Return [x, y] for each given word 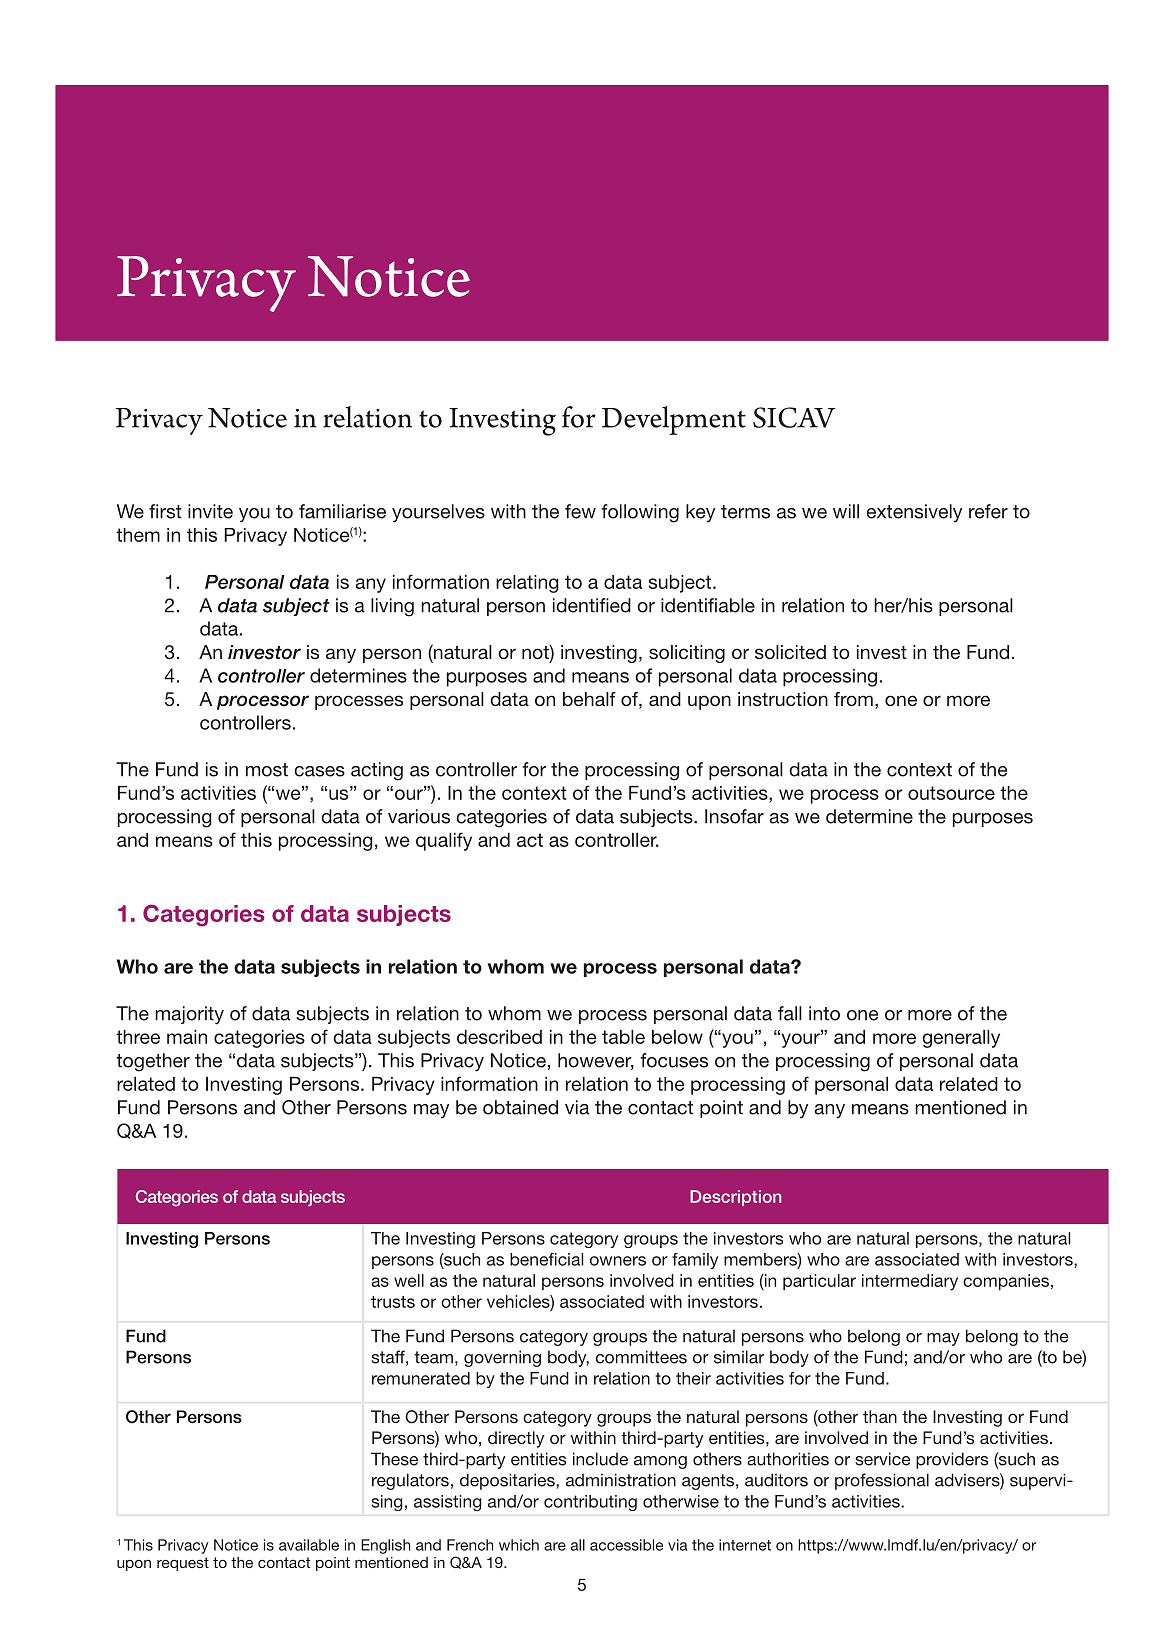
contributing [590, 1503]
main [187, 1037]
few [580, 511]
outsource [951, 793]
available [309, 1545]
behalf [589, 699]
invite [210, 511]
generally [961, 1039]
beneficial [546, 1259]
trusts [393, 1302]
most [267, 770]
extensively [914, 513]
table [623, 1037]
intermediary [910, 1282]
